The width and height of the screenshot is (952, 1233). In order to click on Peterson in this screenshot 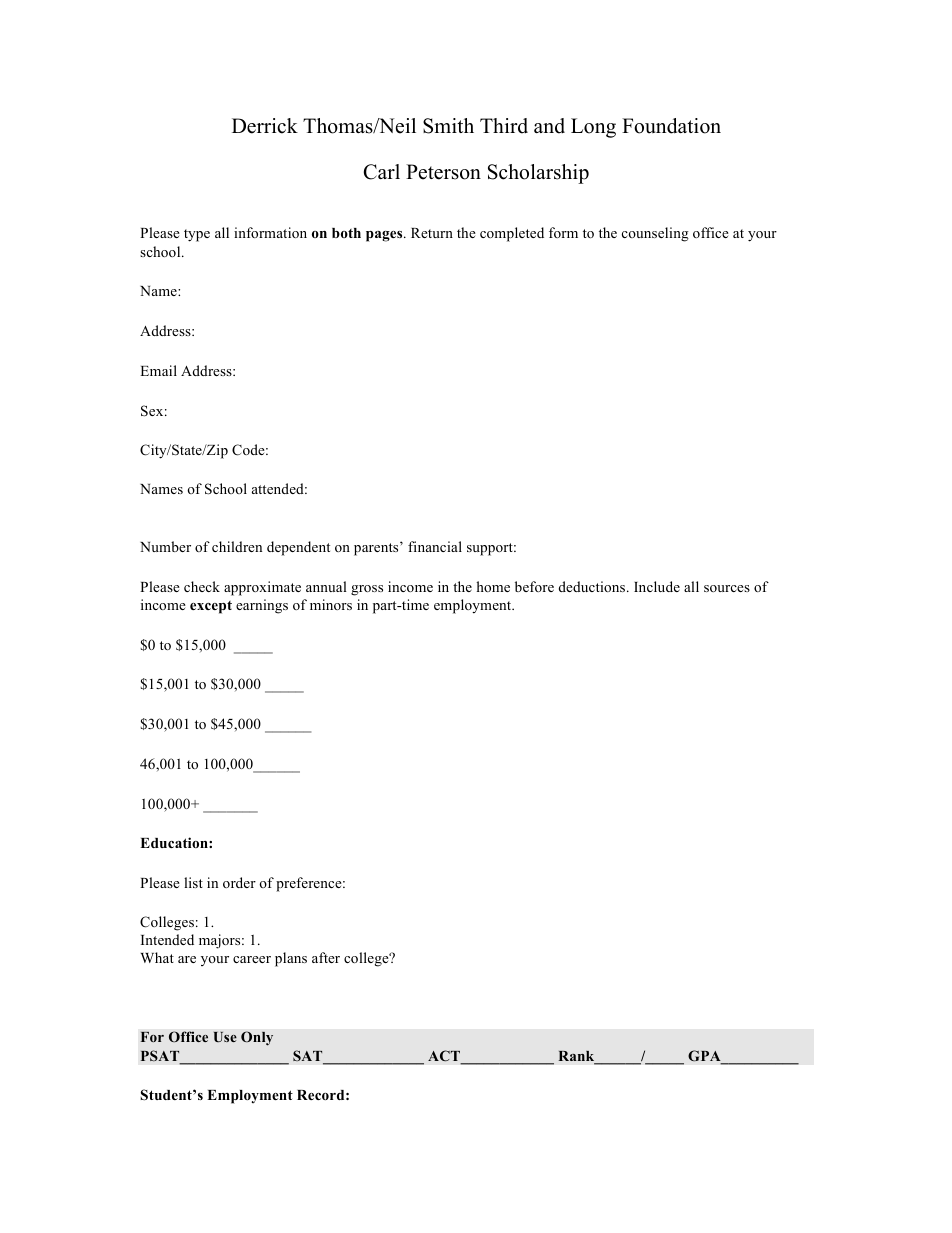, I will do `click(443, 172)`.
